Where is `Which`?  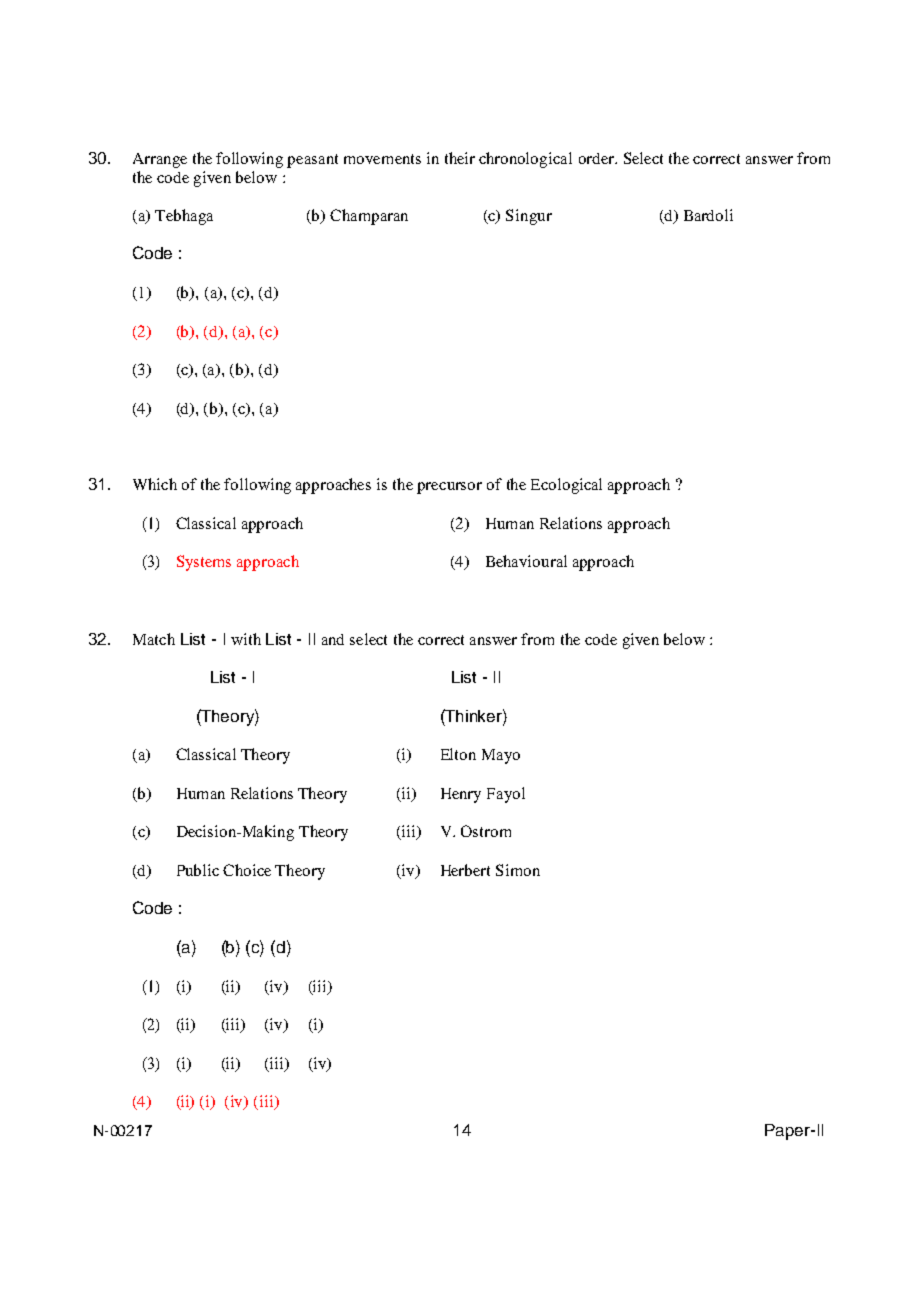 Which is located at coordinates (155, 484).
